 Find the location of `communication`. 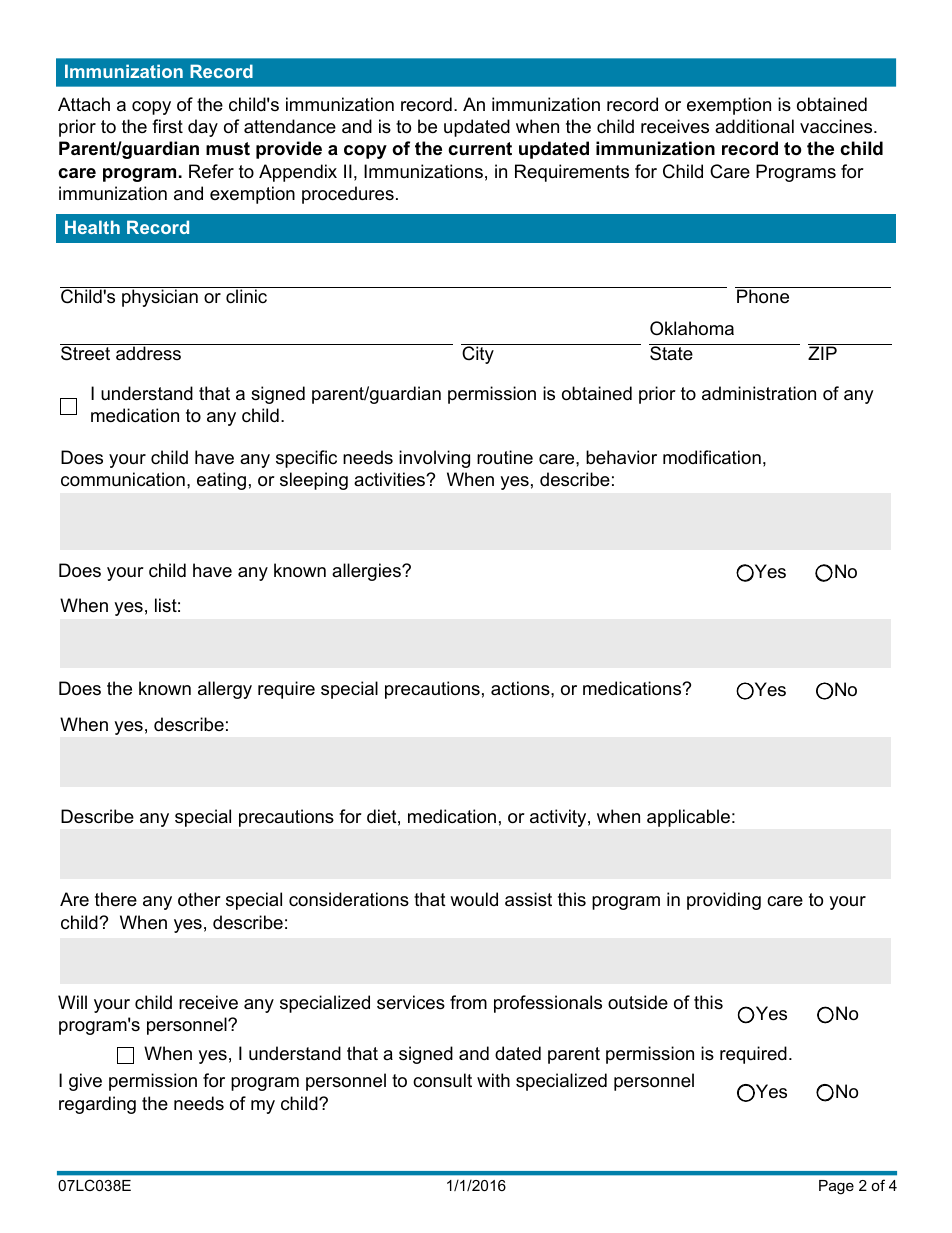

communication is located at coordinates (123, 479).
